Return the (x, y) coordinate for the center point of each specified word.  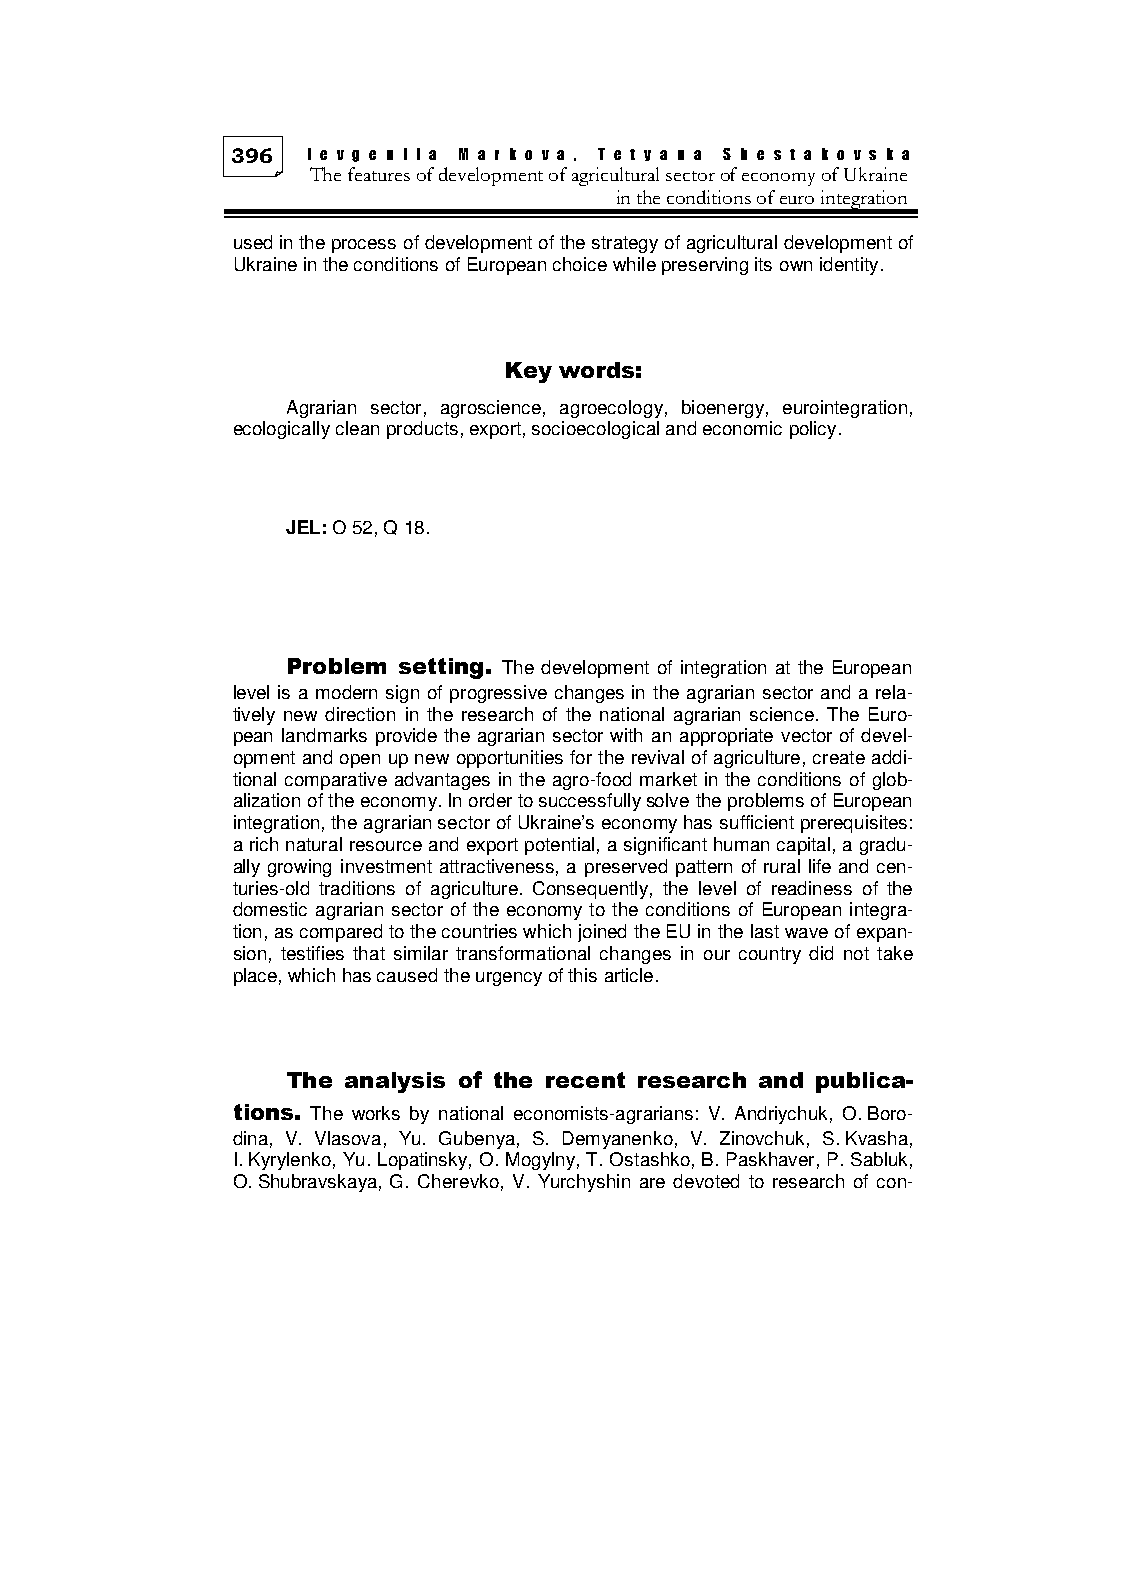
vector (806, 735)
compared (341, 933)
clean (357, 428)
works (376, 1113)
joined (602, 933)
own (796, 266)
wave (806, 933)
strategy (625, 244)
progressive (498, 694)
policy (813, 430)
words (596, 370)
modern (346, 692)
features (379, 174)
